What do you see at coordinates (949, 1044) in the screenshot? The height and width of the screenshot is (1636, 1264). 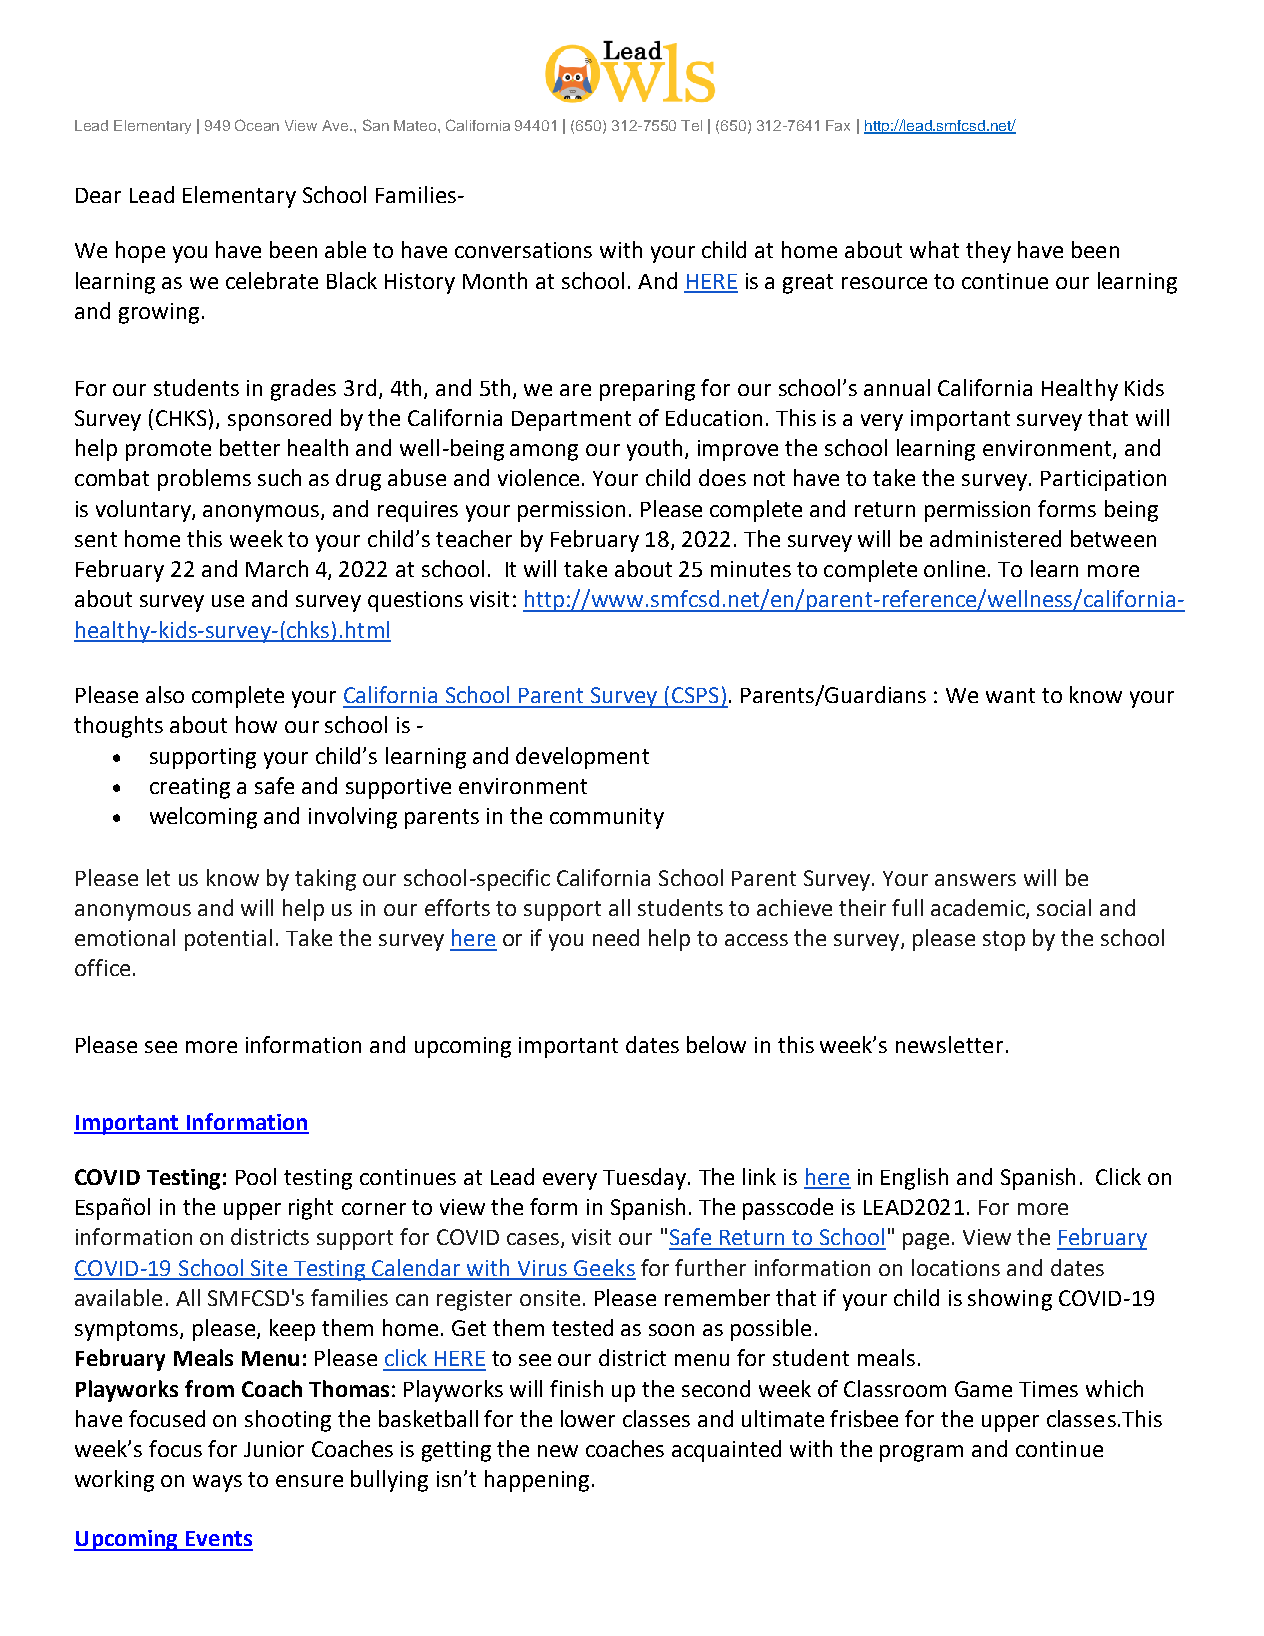 I see `newsletter` at bounding box center [949, 1044].
